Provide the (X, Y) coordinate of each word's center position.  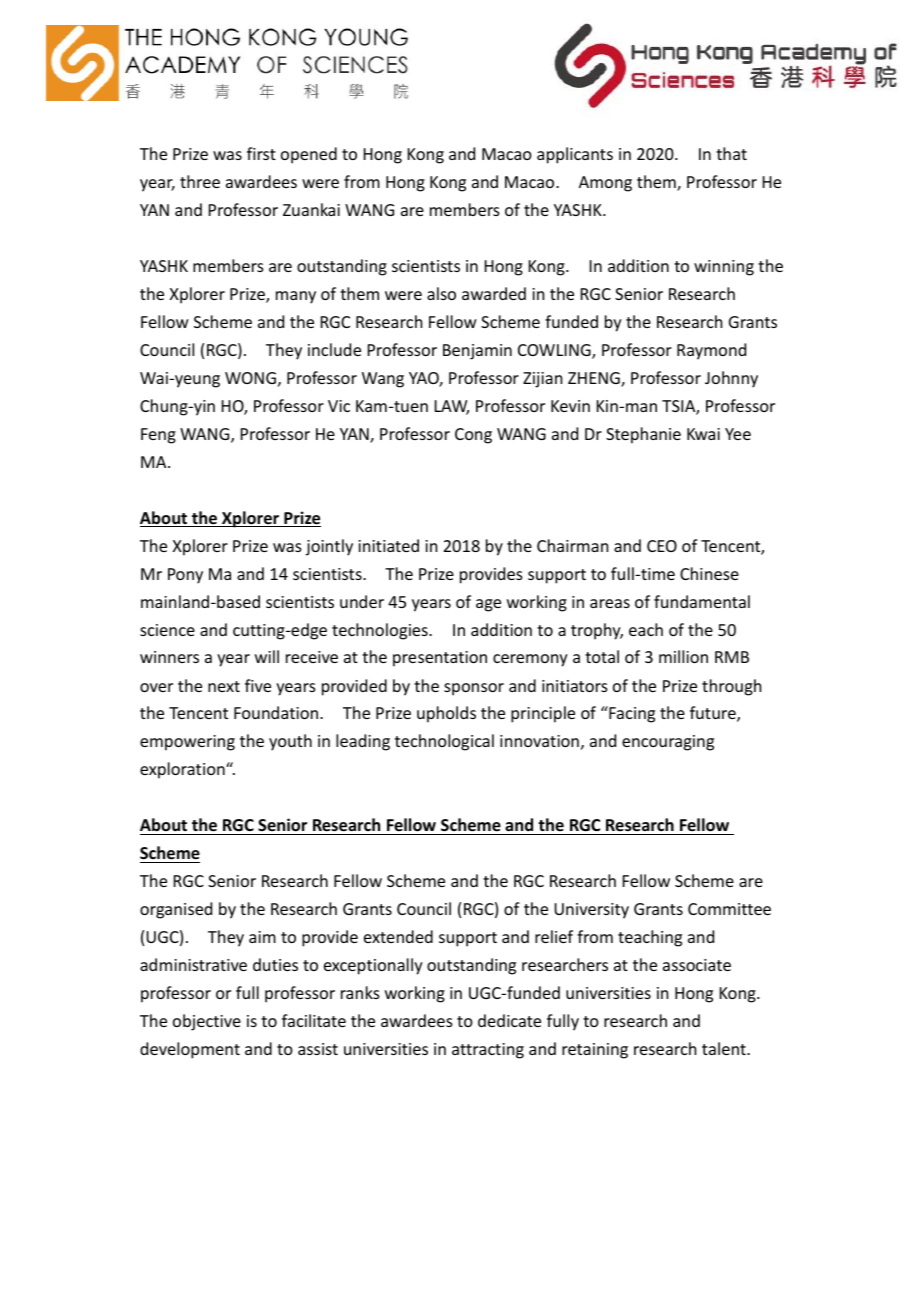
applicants (575, 155)
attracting (488, 1051)
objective (207, 1022)
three (200, 181)
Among (605, 184)
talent (725, 1048)
